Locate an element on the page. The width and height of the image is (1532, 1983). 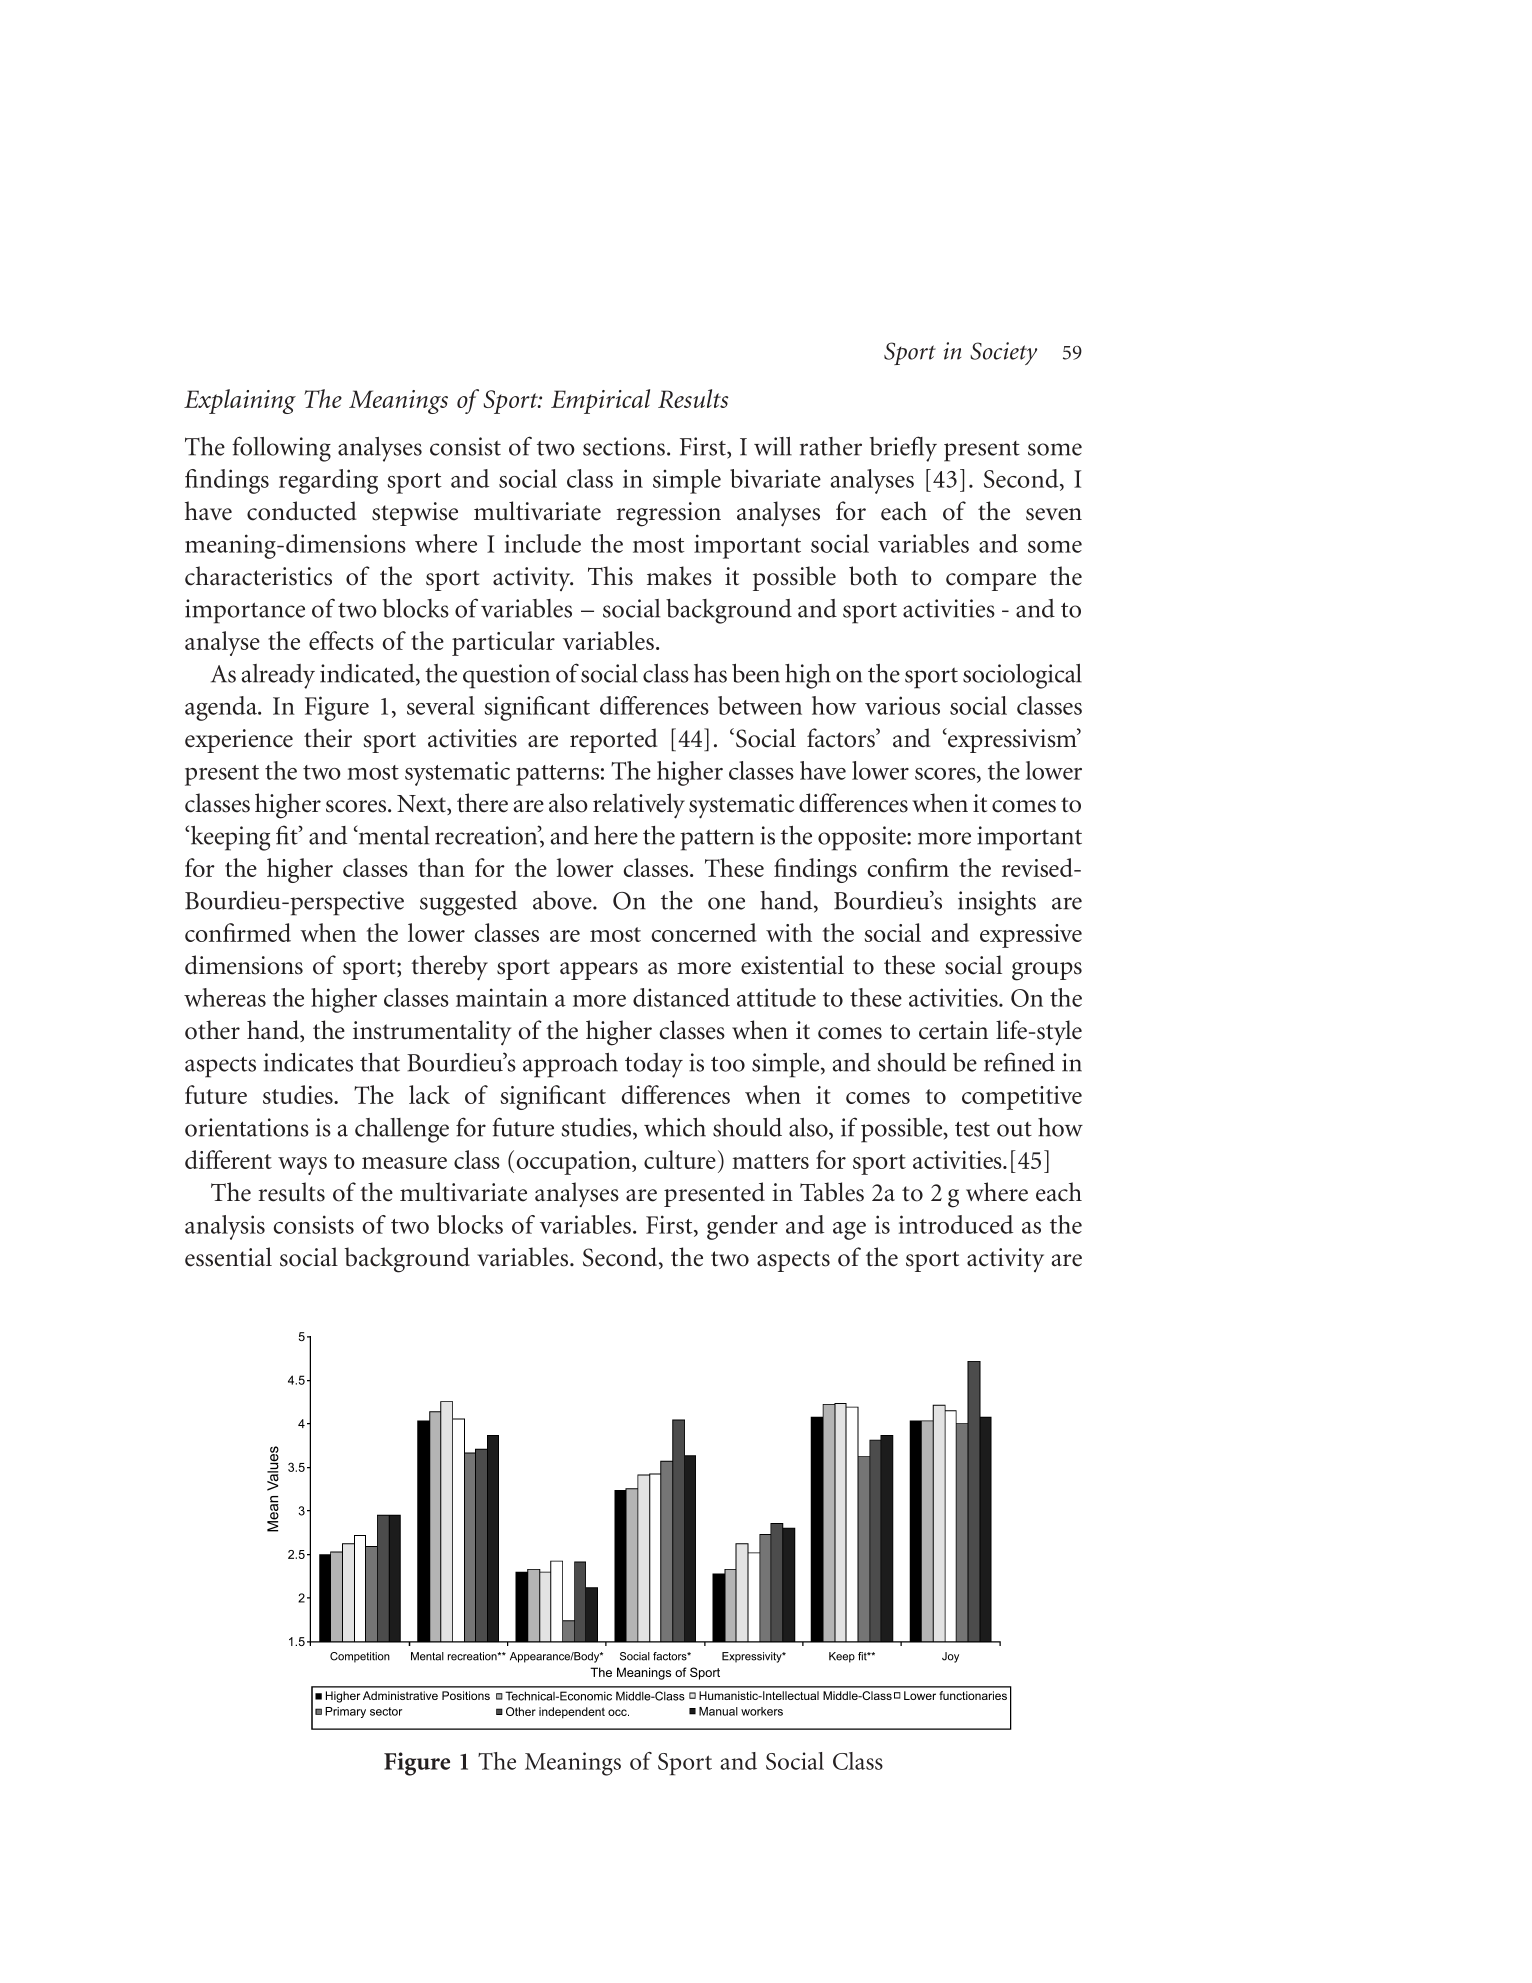
relatively is located at coordinates (639, 806).
